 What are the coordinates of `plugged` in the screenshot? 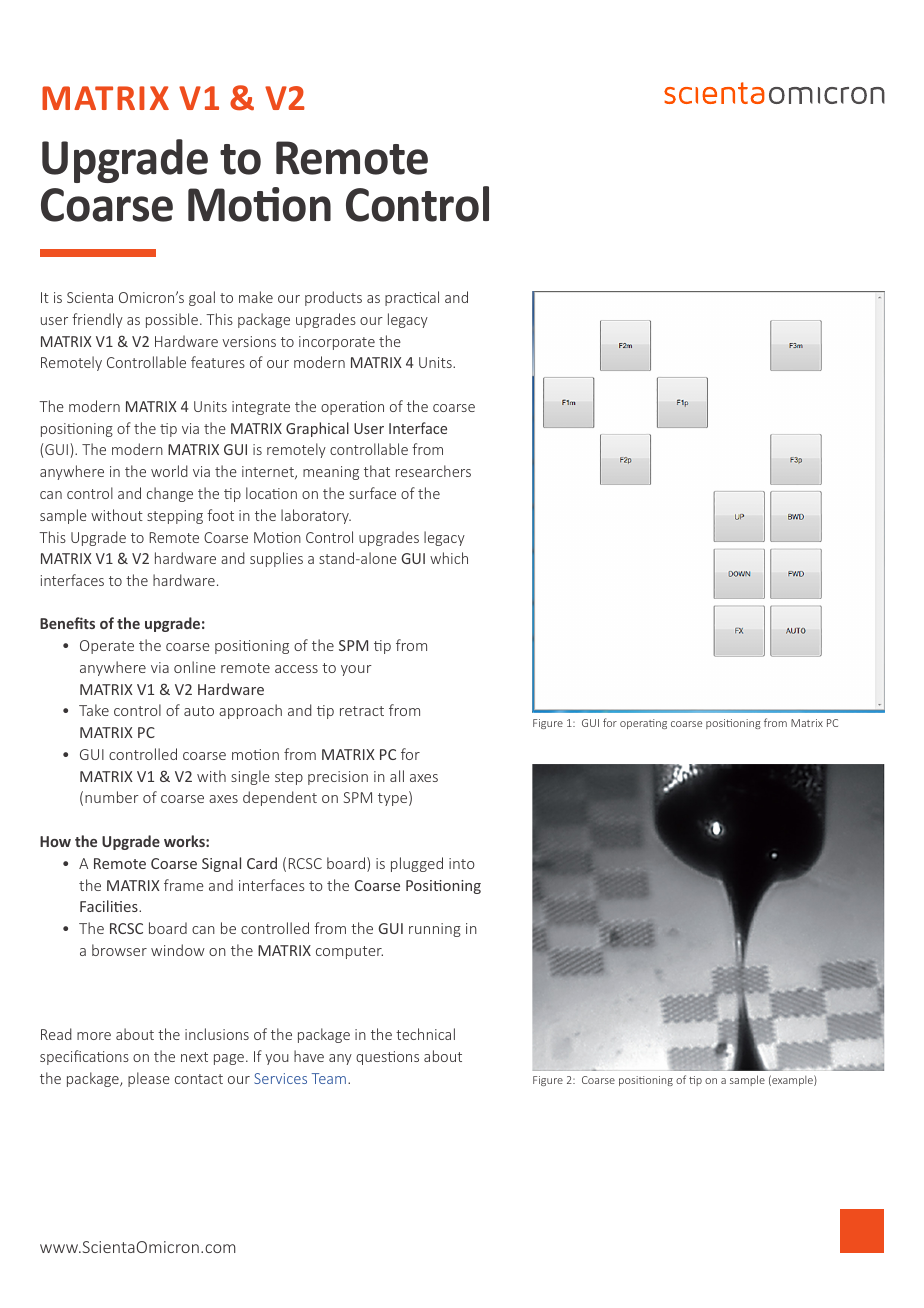 It's located at (417, 864).
